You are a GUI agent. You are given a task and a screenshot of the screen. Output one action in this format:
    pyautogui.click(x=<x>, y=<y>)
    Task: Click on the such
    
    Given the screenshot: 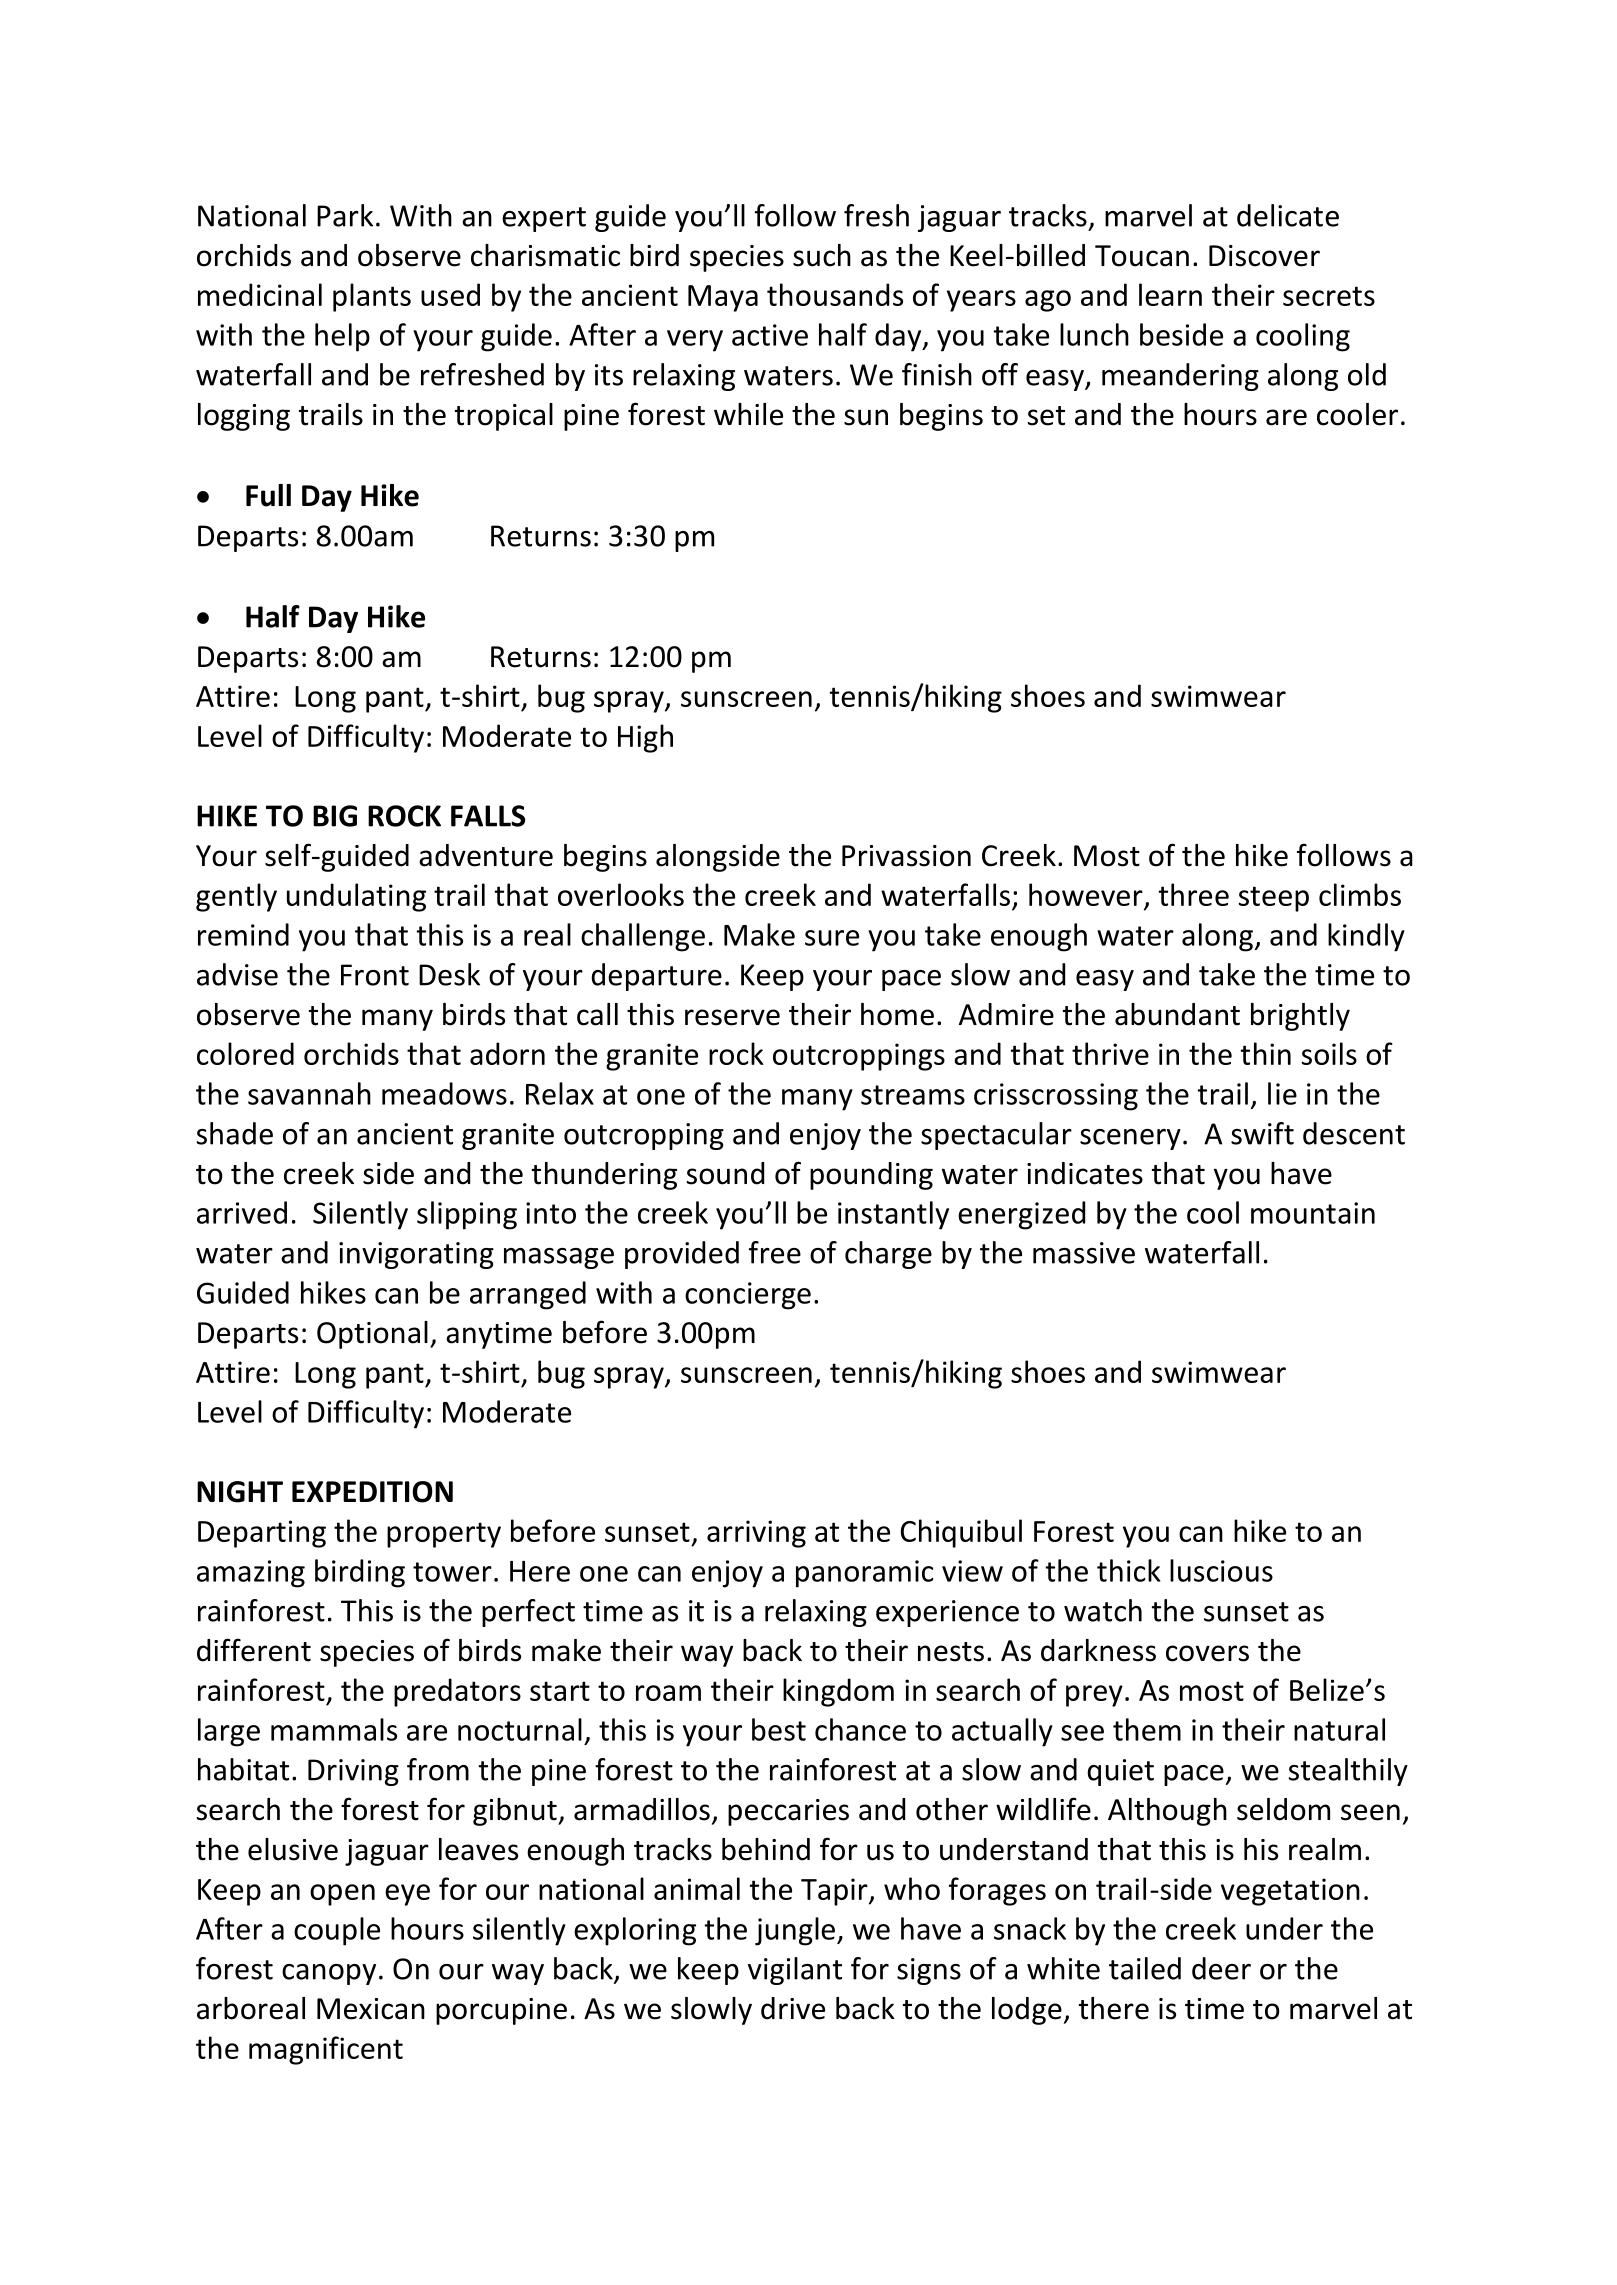 What is the action you would take?
    pyautogui.click(x=822, y=255)
